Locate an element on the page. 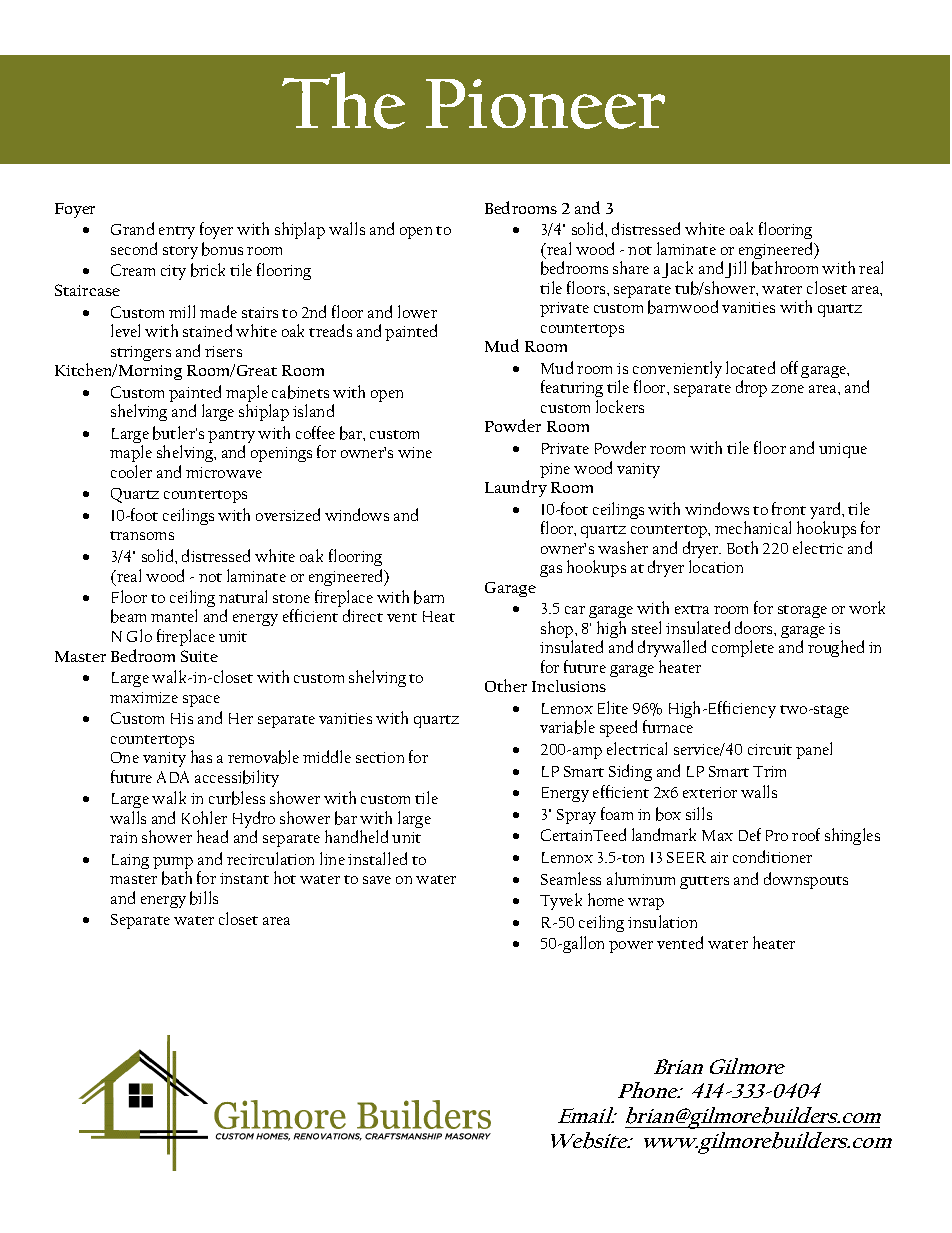 The width and height of the document is (952, 1233). located is located at coordinates (750, 367).
